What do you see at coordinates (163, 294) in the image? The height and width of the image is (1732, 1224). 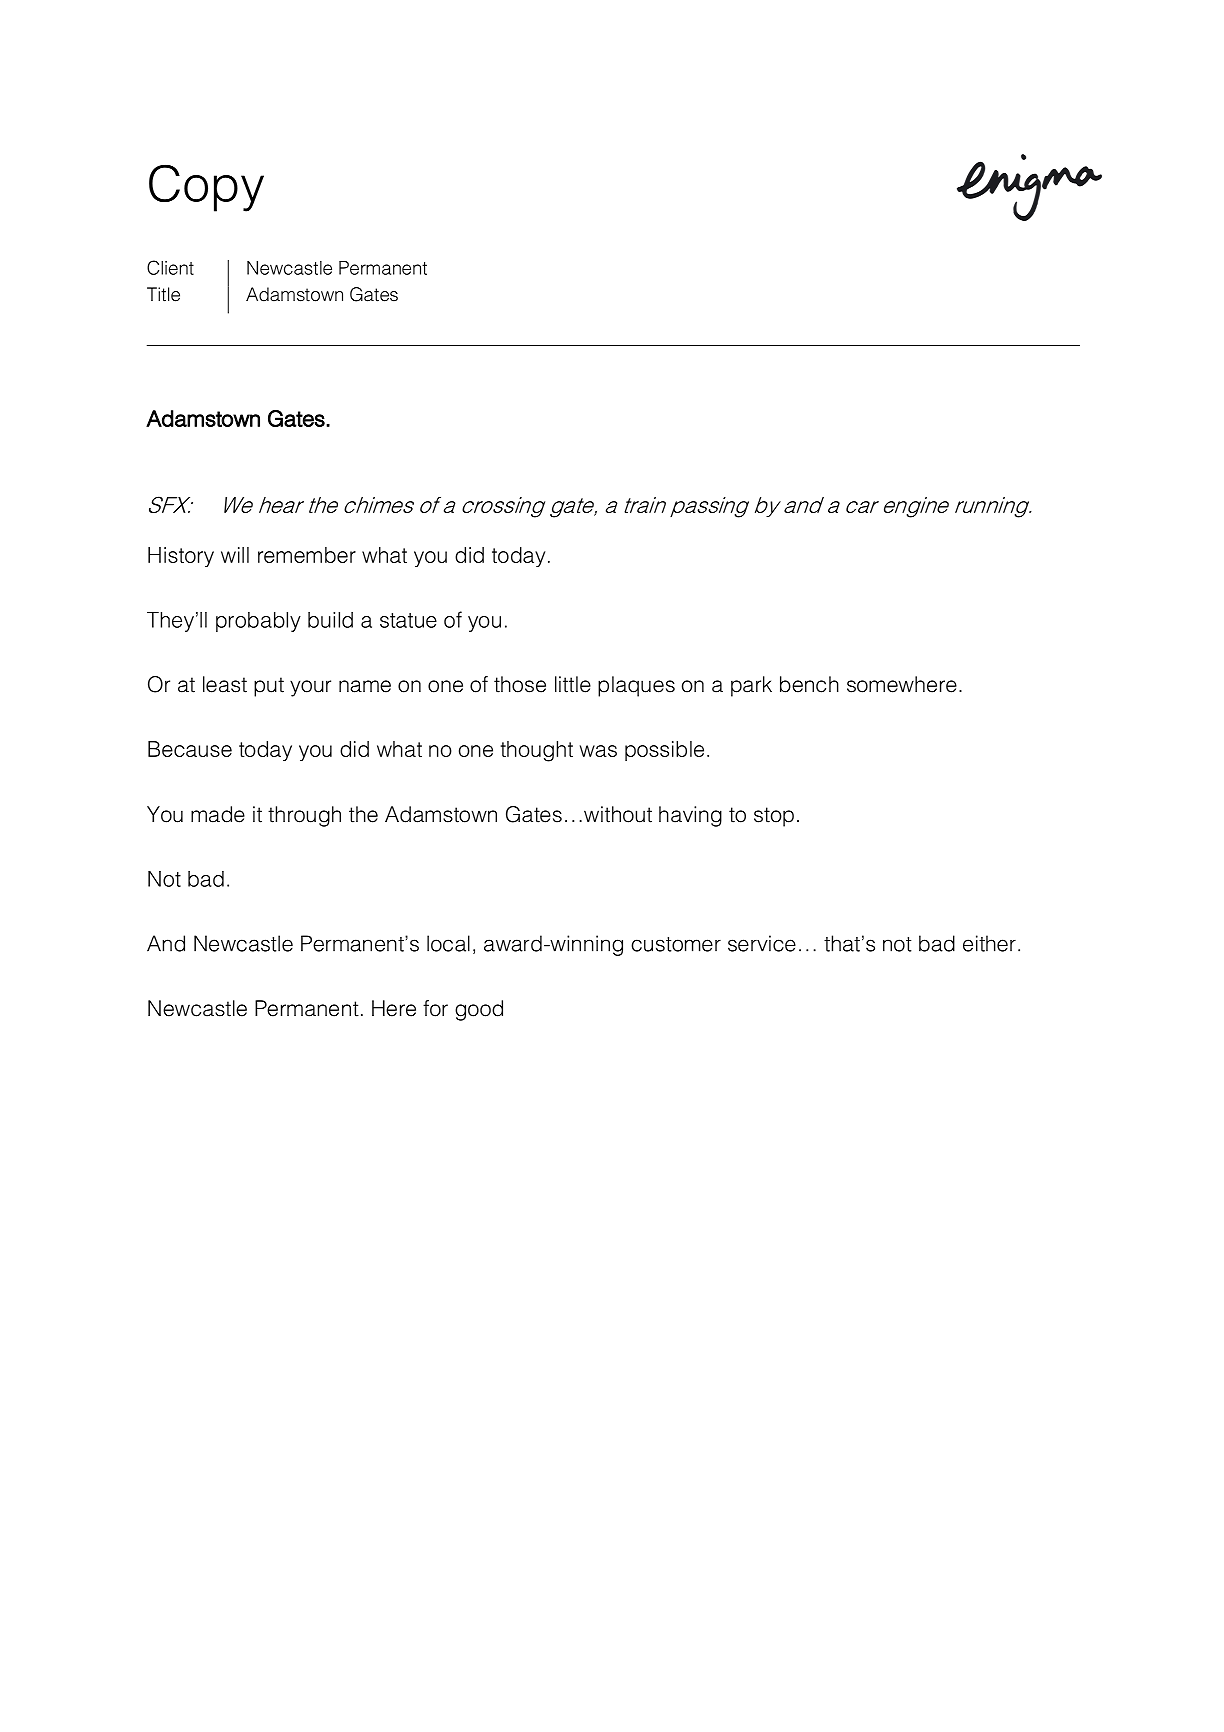 I see `Title` at bounding box center [163, 294].
